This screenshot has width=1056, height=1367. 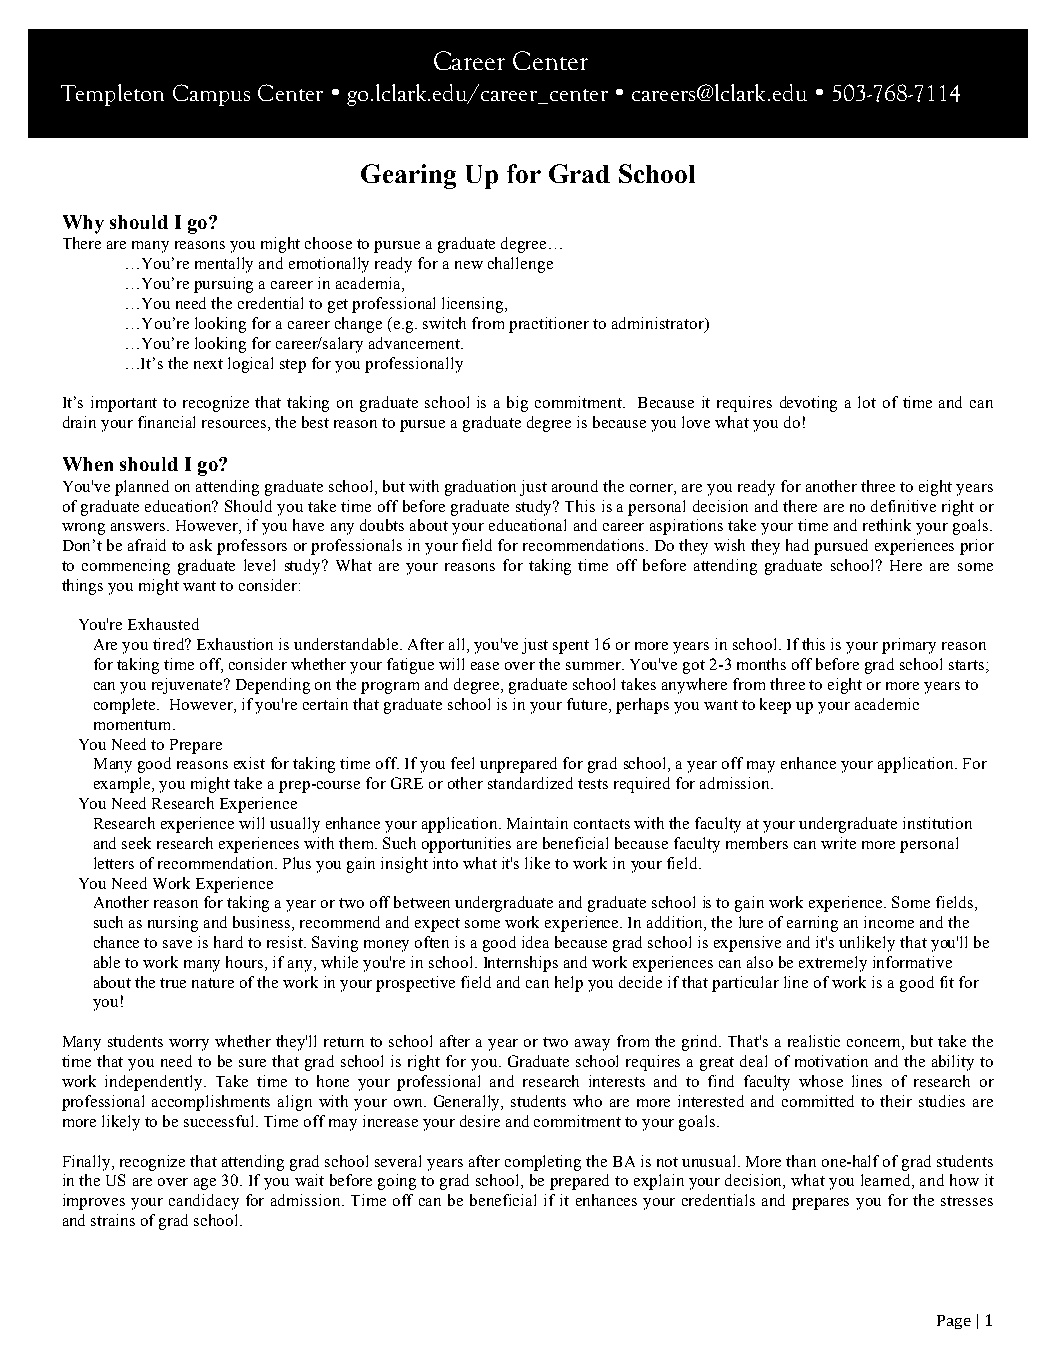 What do you see at coordinates (204, 1202) in the screenshot?
I see `candidacy` at bounding box center [204, 1202].
